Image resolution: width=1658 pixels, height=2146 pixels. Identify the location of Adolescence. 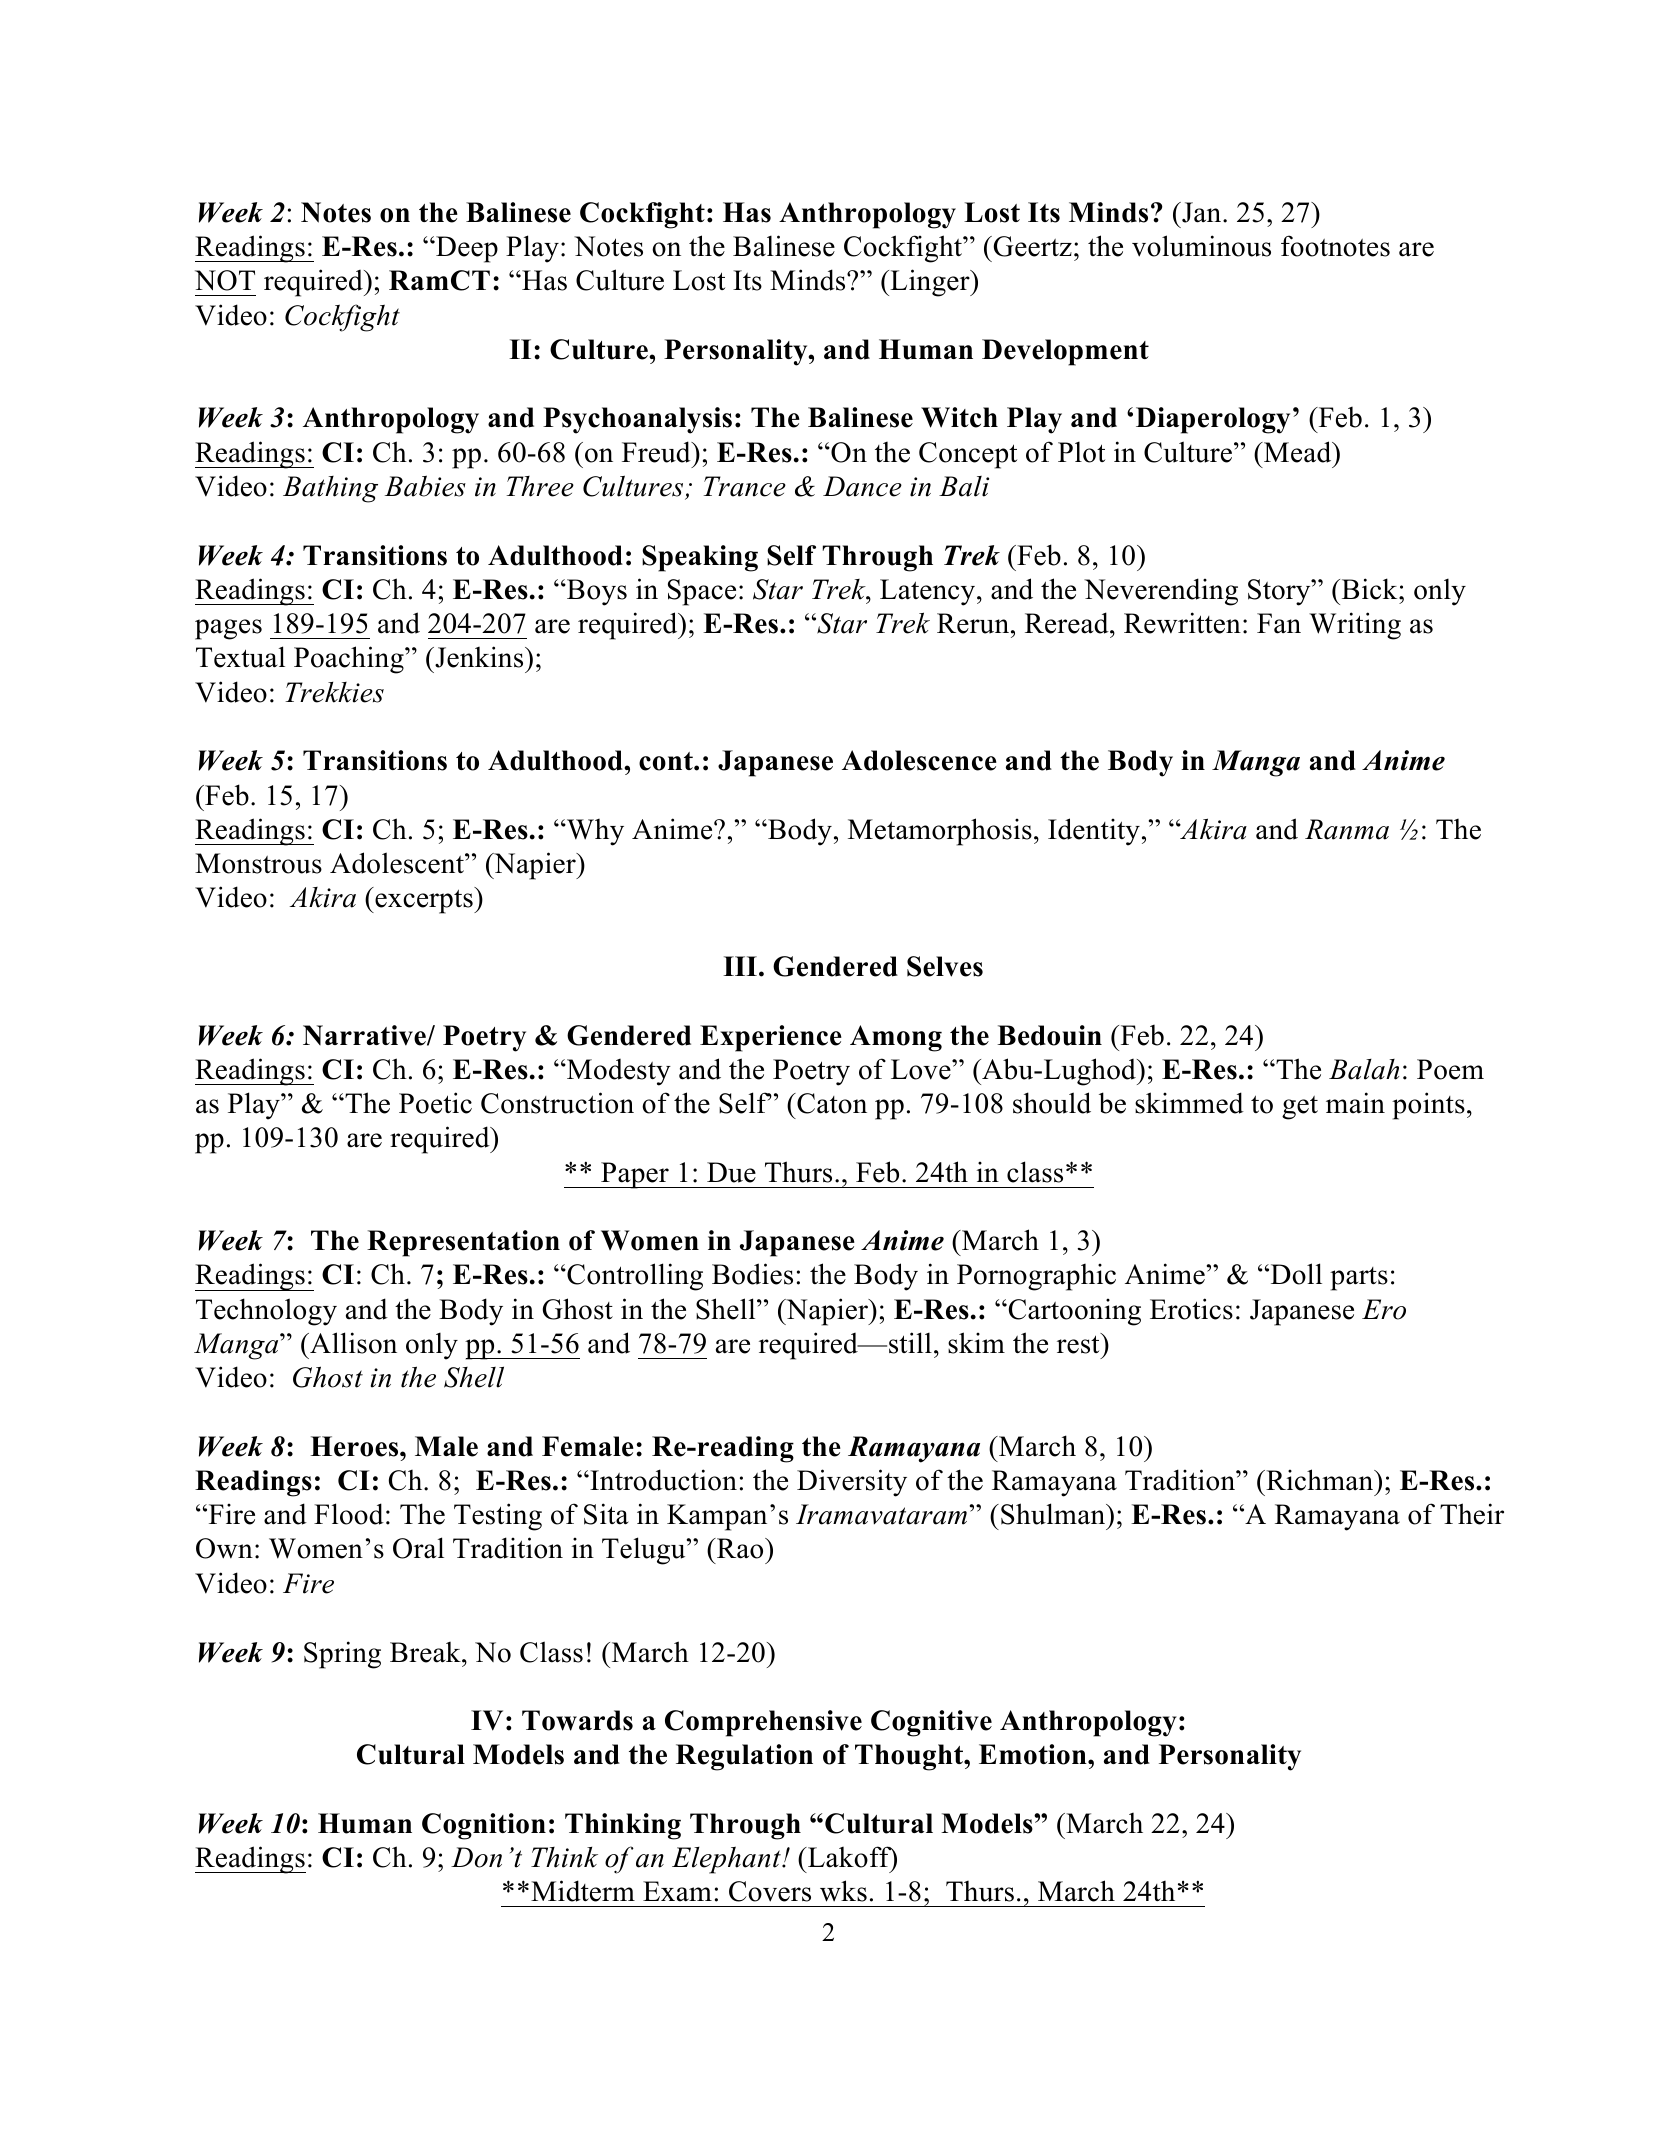
(919, 760).
